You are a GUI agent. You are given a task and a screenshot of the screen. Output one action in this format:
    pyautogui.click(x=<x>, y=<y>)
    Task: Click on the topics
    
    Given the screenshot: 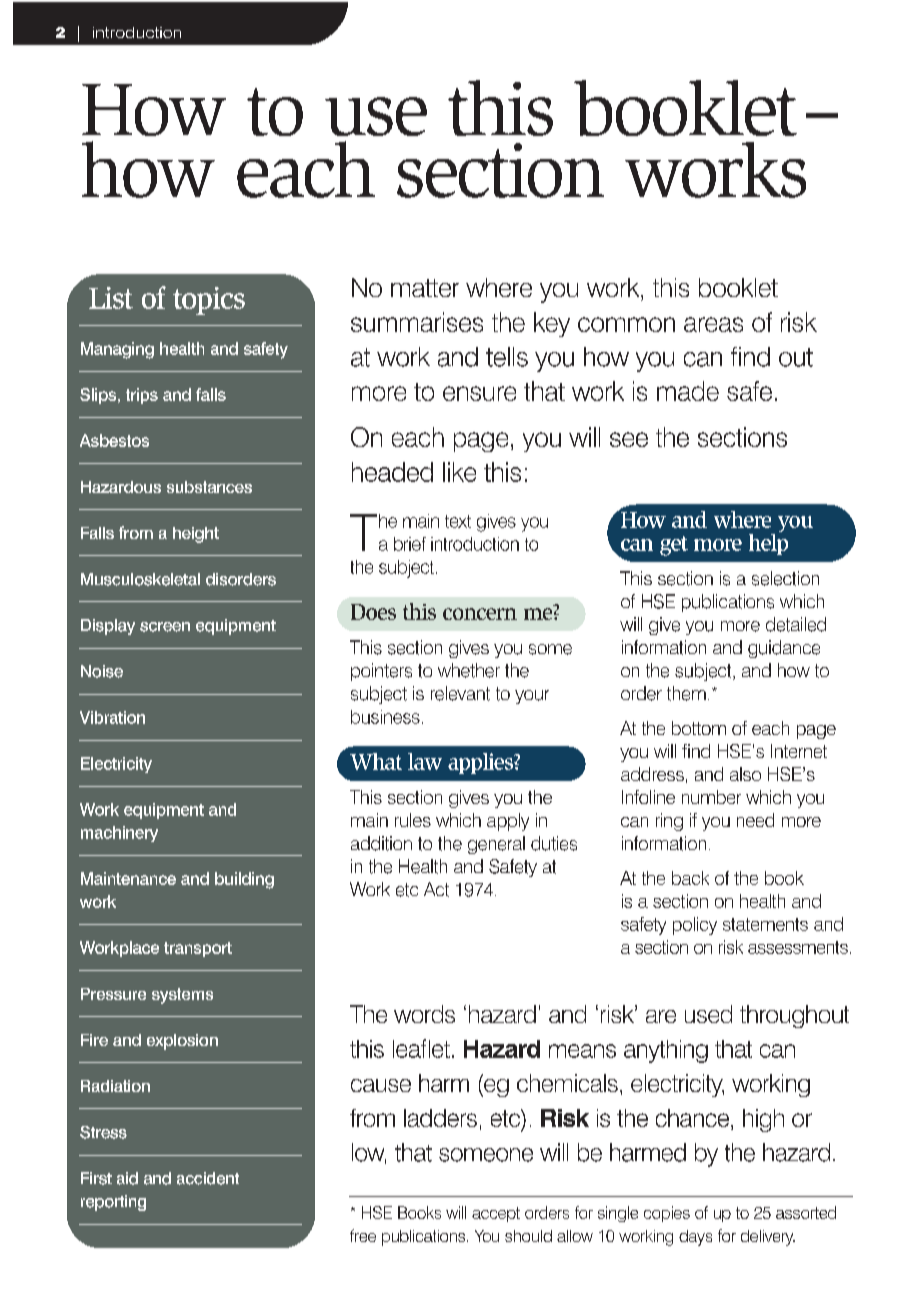 What is the action you would take?
    pyautogui.click(x=209, y=301)
